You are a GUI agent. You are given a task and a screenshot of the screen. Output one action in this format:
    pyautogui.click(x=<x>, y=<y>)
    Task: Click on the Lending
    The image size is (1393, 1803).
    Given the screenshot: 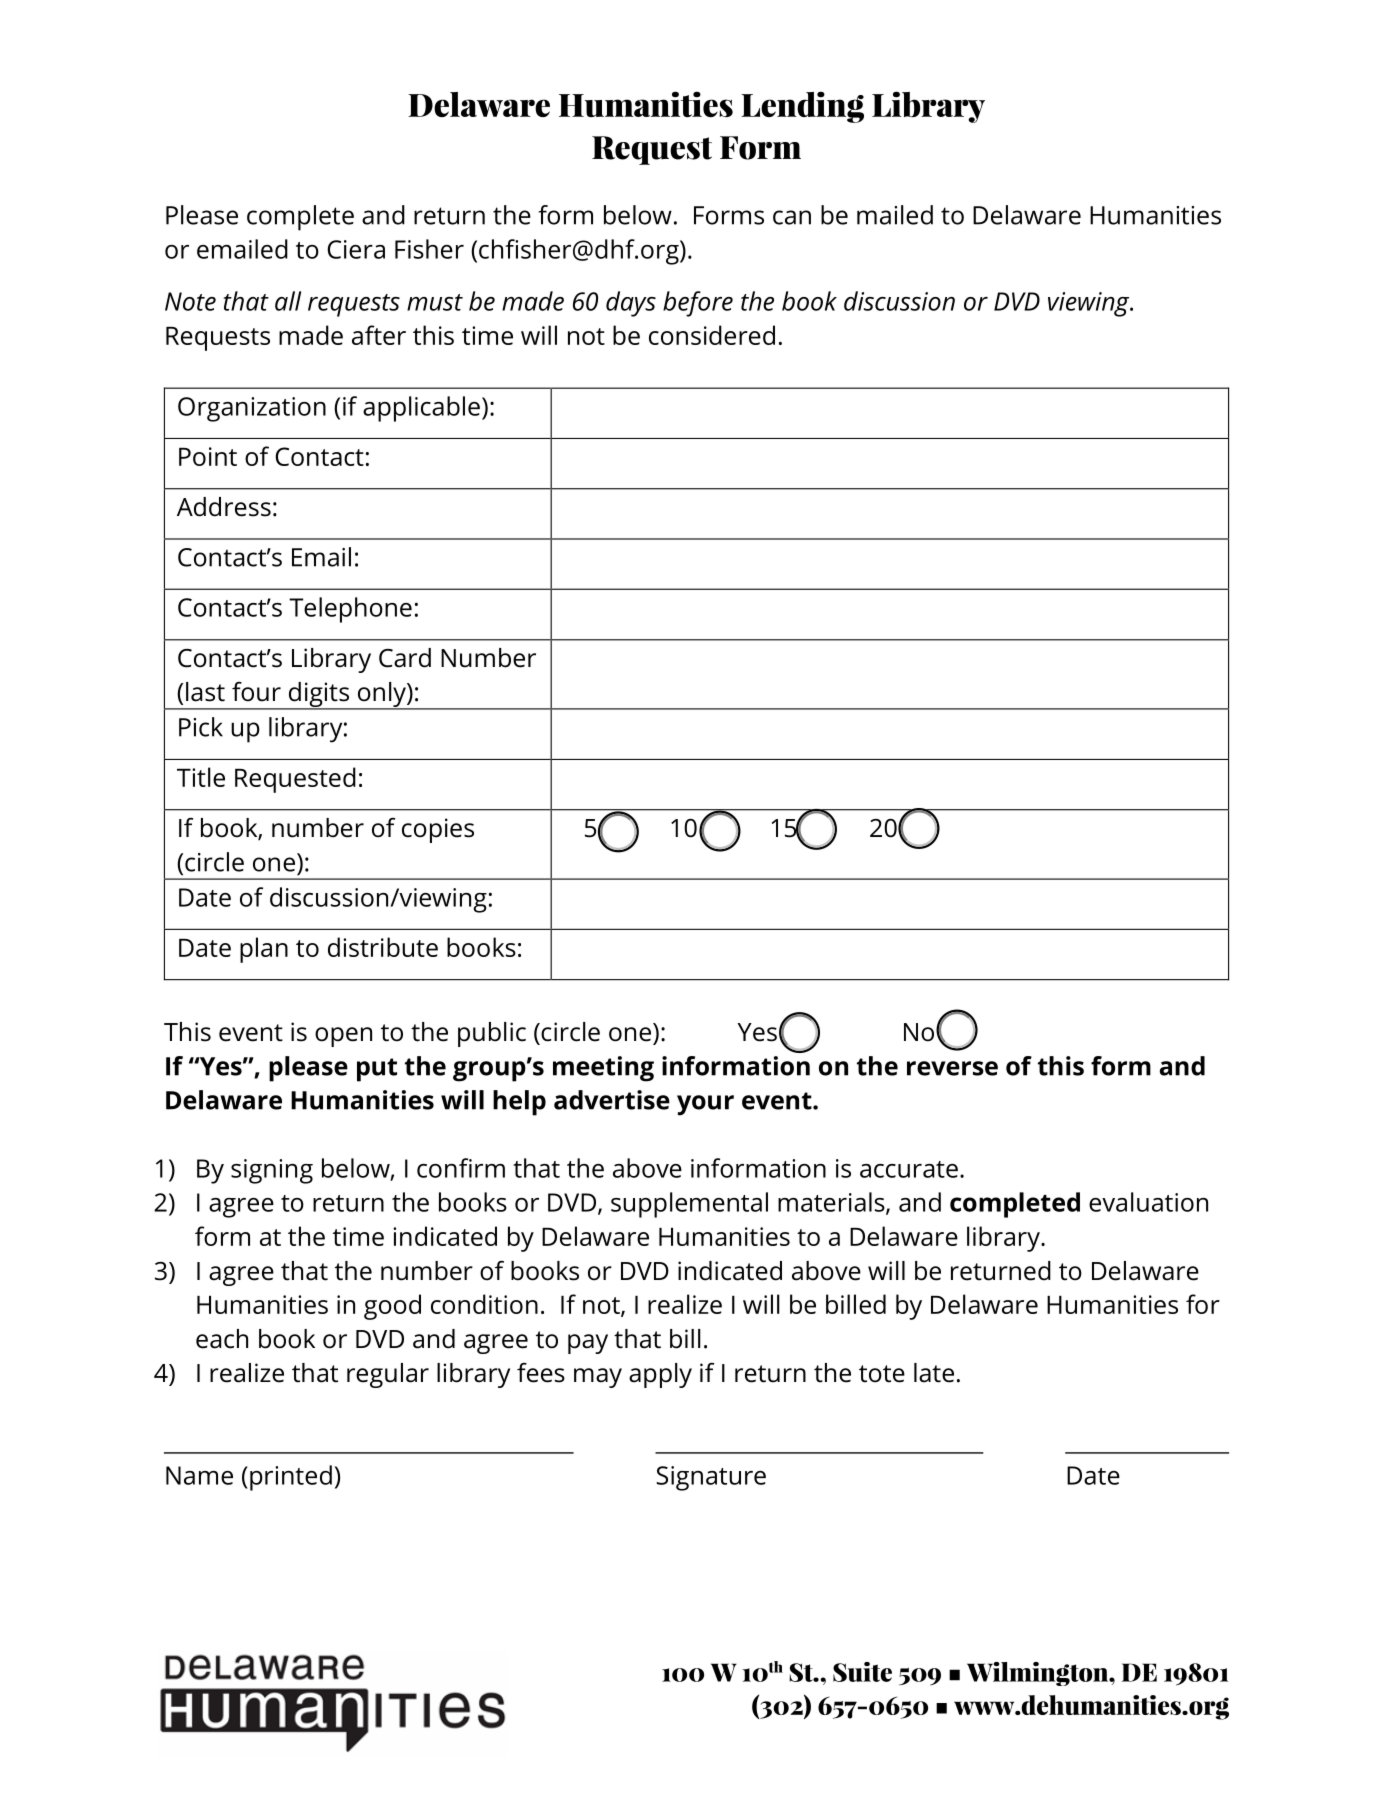 What is the action you would take?
    pyautogui.click(x=802, y=107)
